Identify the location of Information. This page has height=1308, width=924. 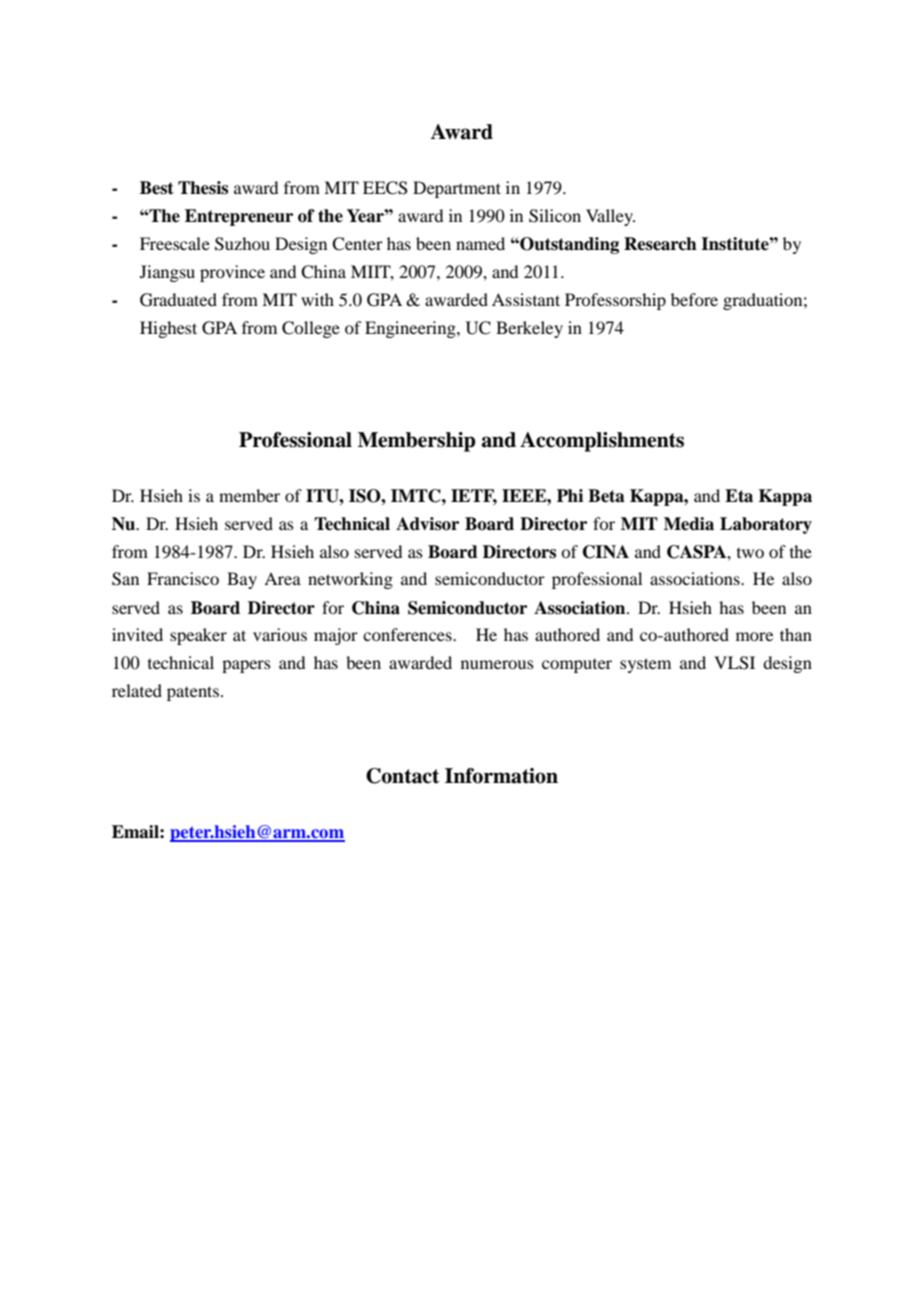
(501, 776).
